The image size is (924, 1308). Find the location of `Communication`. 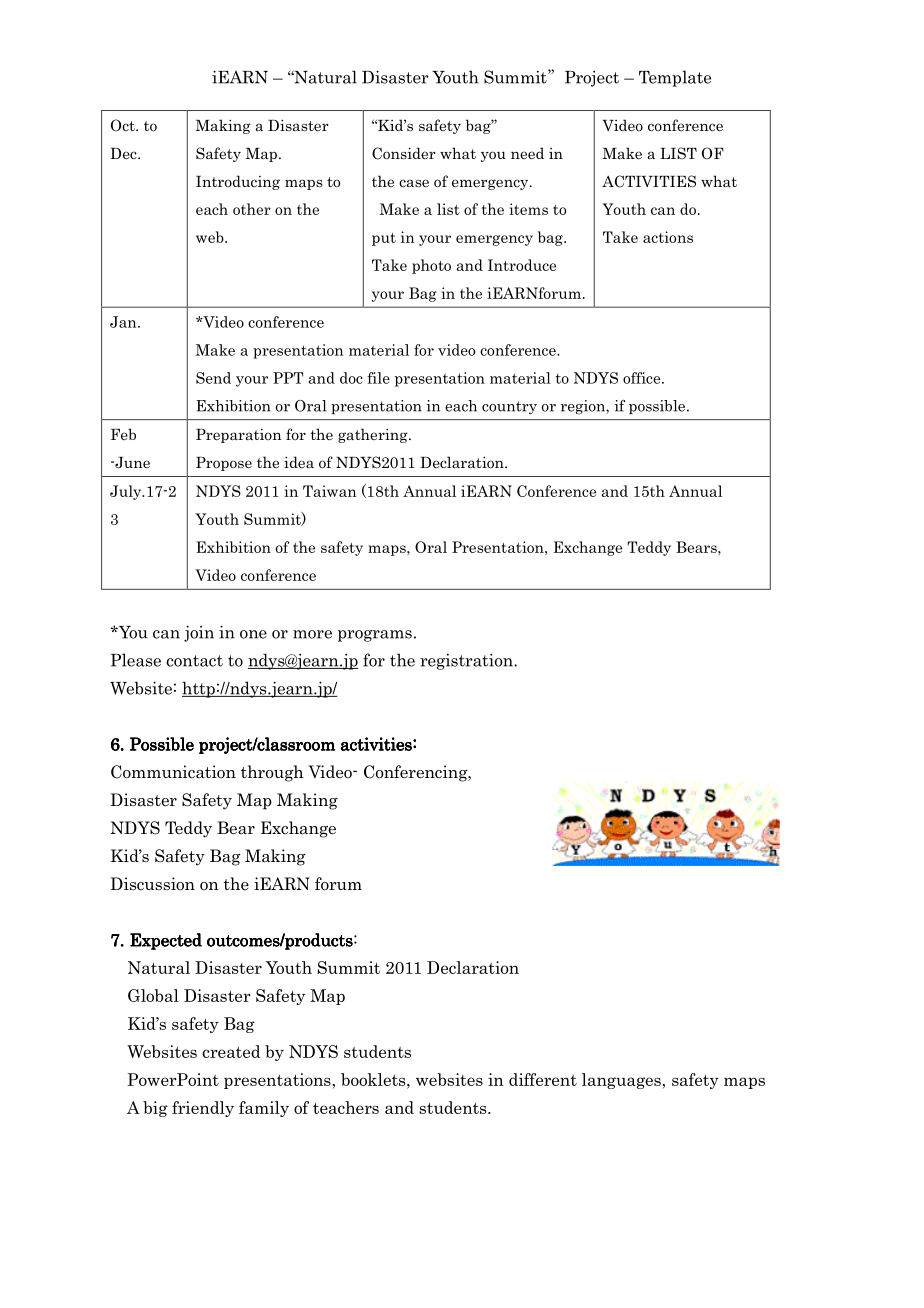

Communication is located at coordinates (173, 772).
